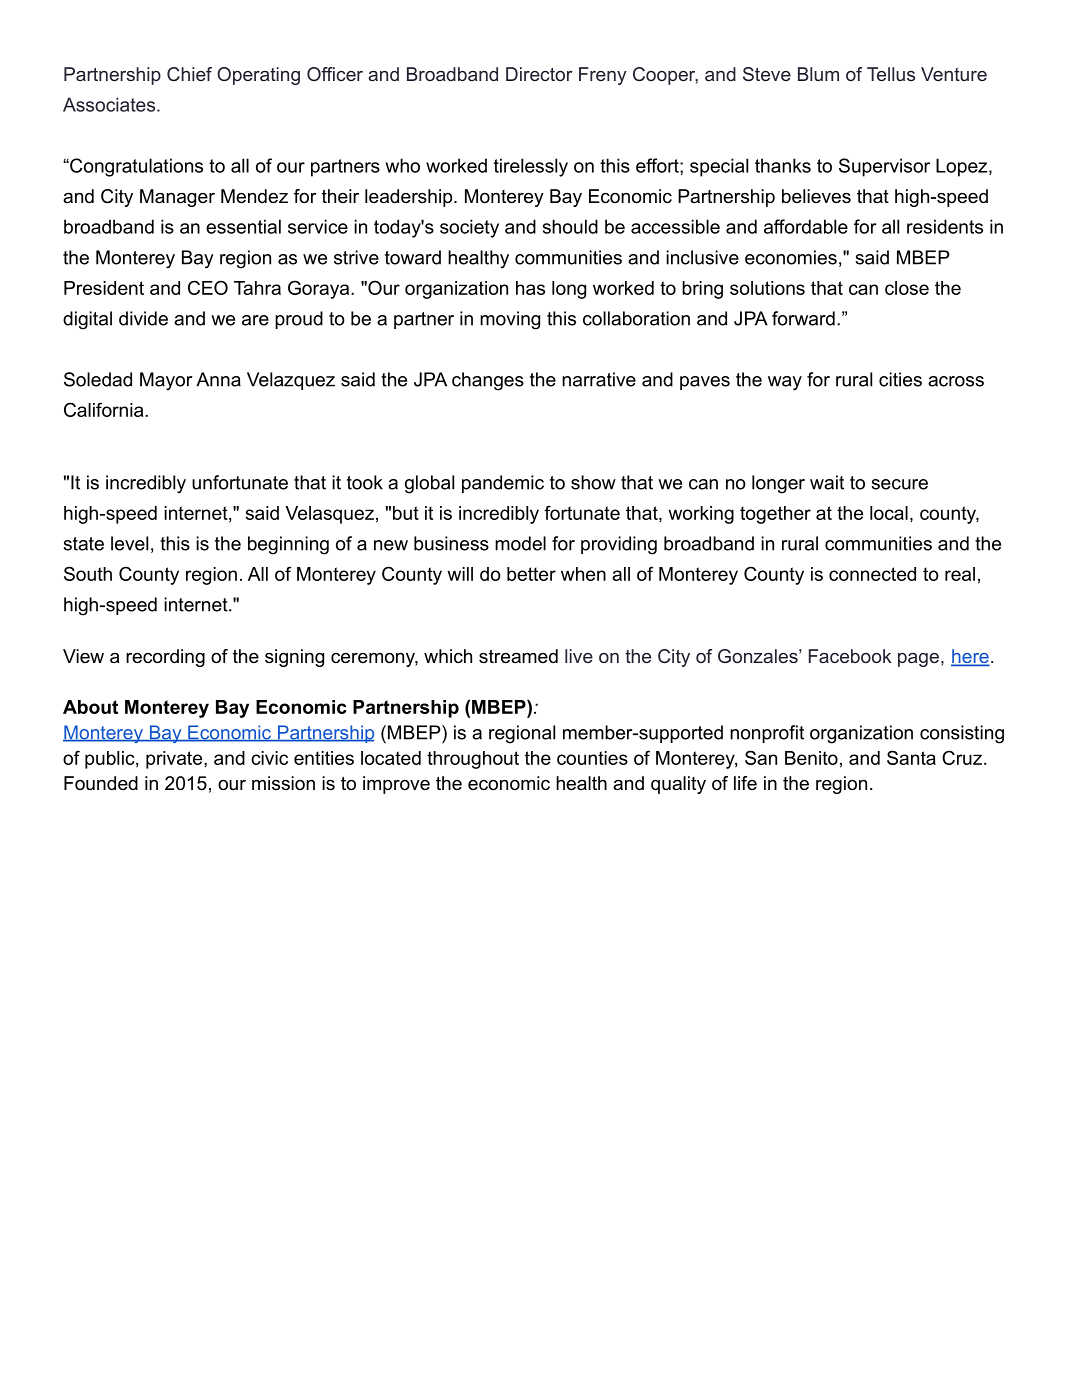  I want to click on cities, so click(900, 379).
